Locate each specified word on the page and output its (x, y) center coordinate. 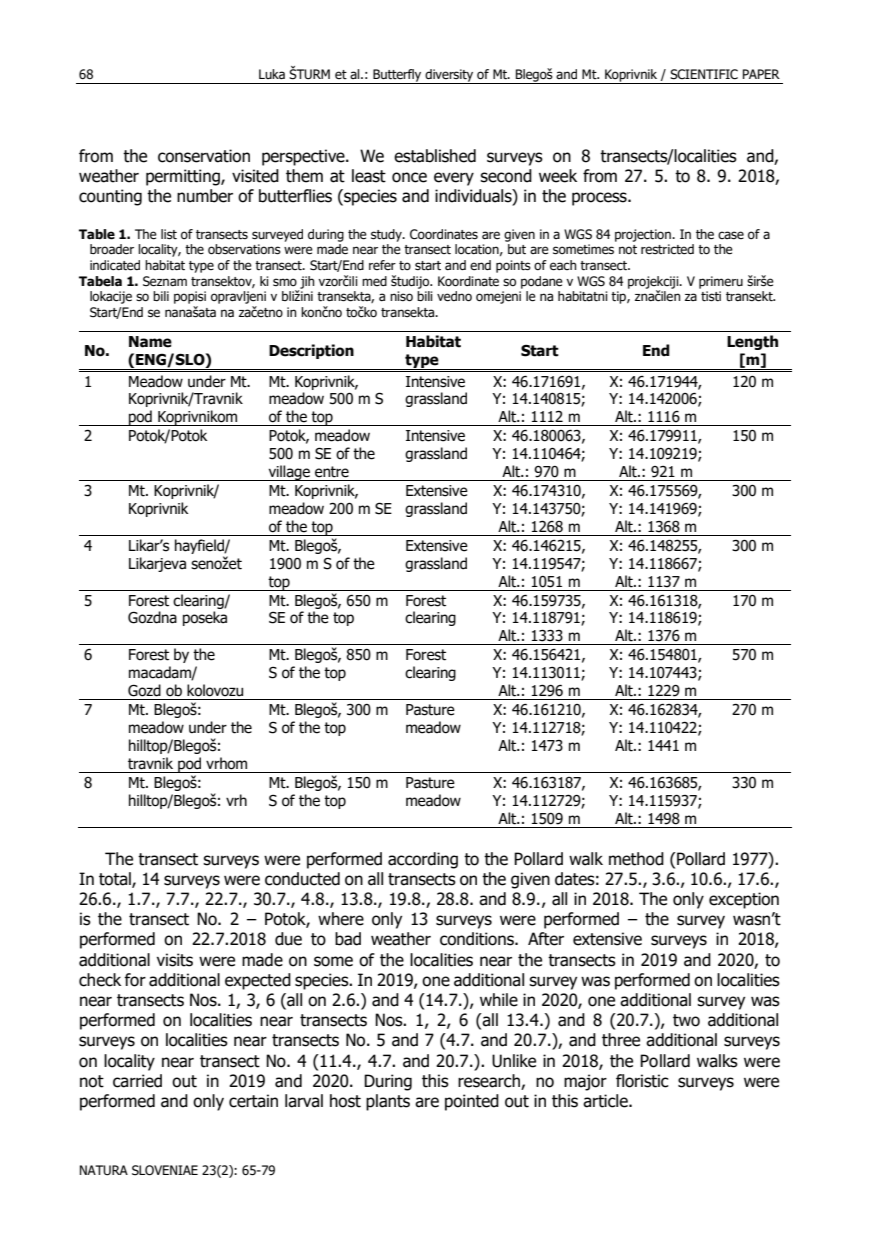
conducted (302, 879)
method (636, 859)
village (289, 473)
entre (332, 472)
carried (137, 1081)
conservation (204, 156)
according (423, 860)
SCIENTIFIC (704, 74)
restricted (667, 249)
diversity (450, 76)
